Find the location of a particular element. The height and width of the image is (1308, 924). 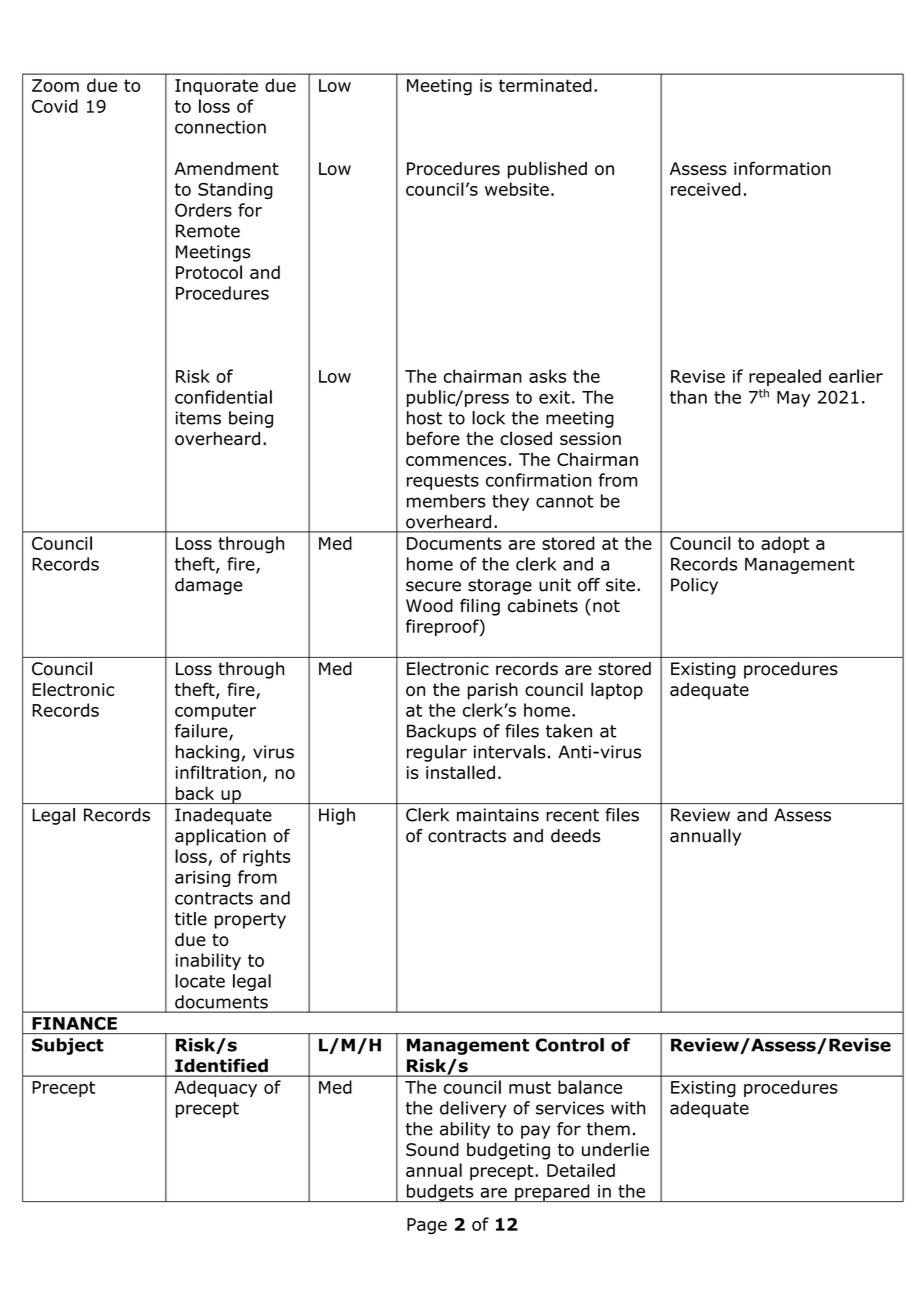

terminated is located at coordinates (545, 85).
